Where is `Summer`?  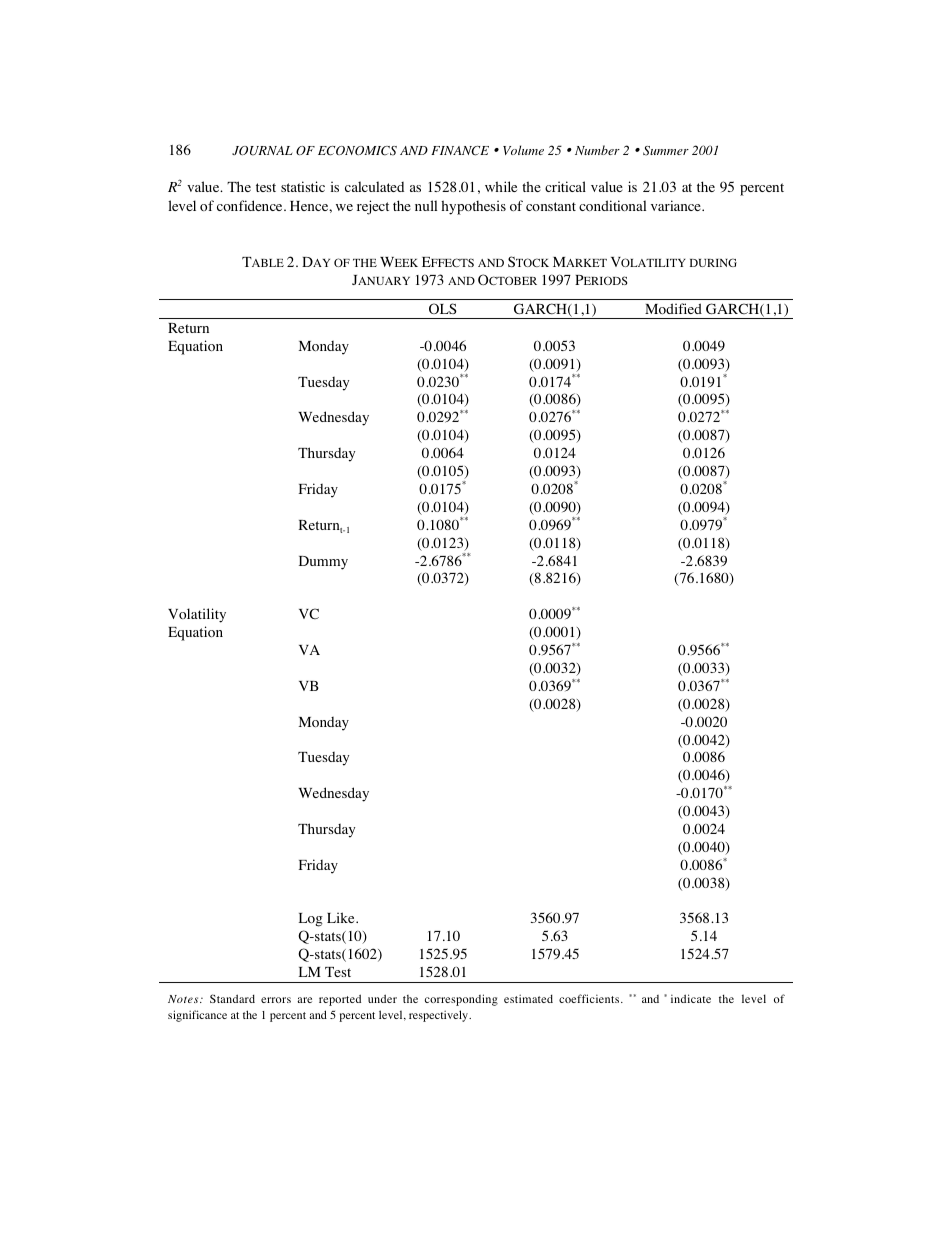 Summer is located at coordinates (666, 151).
